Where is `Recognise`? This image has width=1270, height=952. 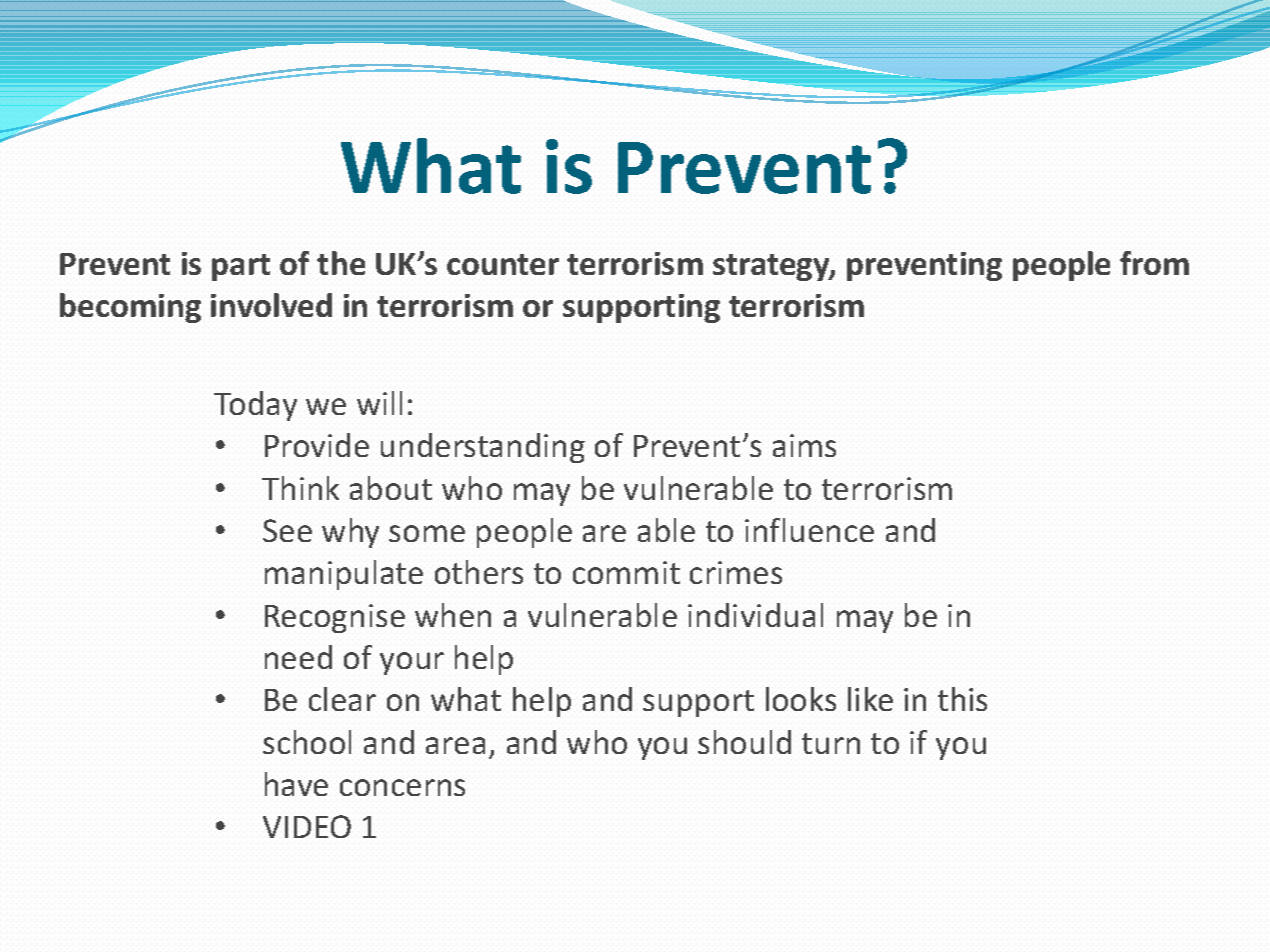
Recognise is located at coordinates (335, 618).
